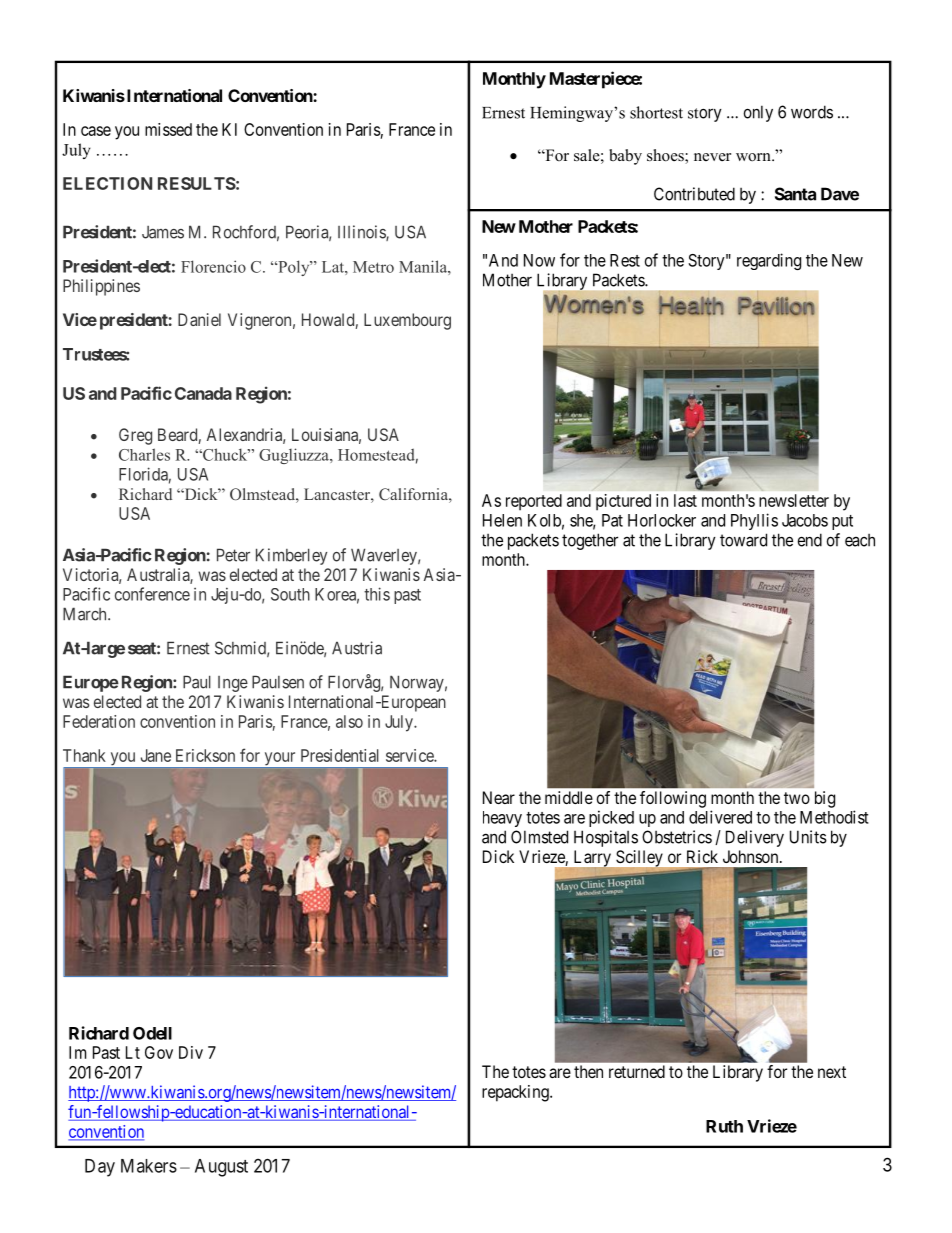 This screenshot has width=952, height=1233. Describe the element at coordinates (233, 684) in the screenshot. I see `Inge` at that location.
